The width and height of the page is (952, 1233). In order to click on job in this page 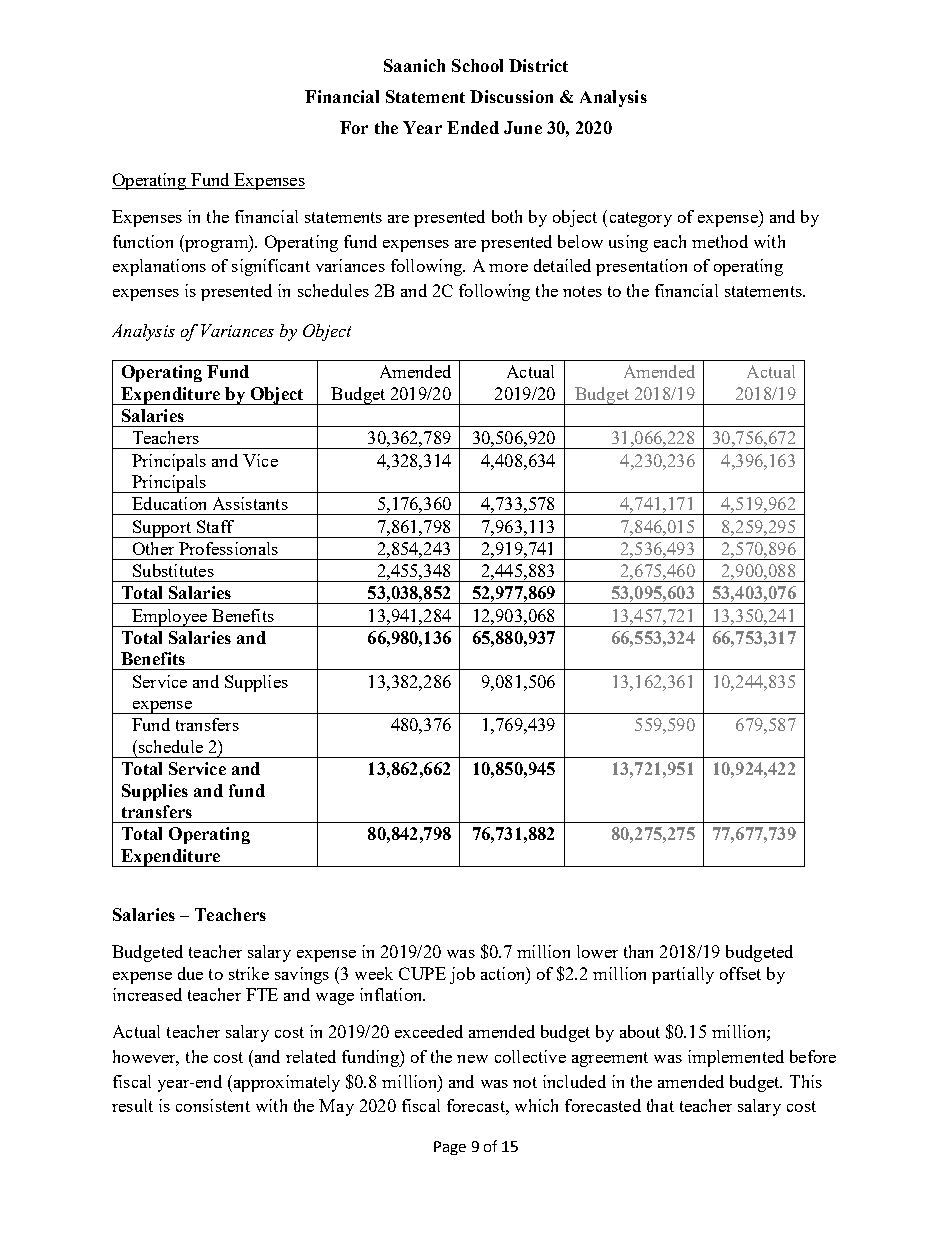, I will do `click(462, 975)`.
